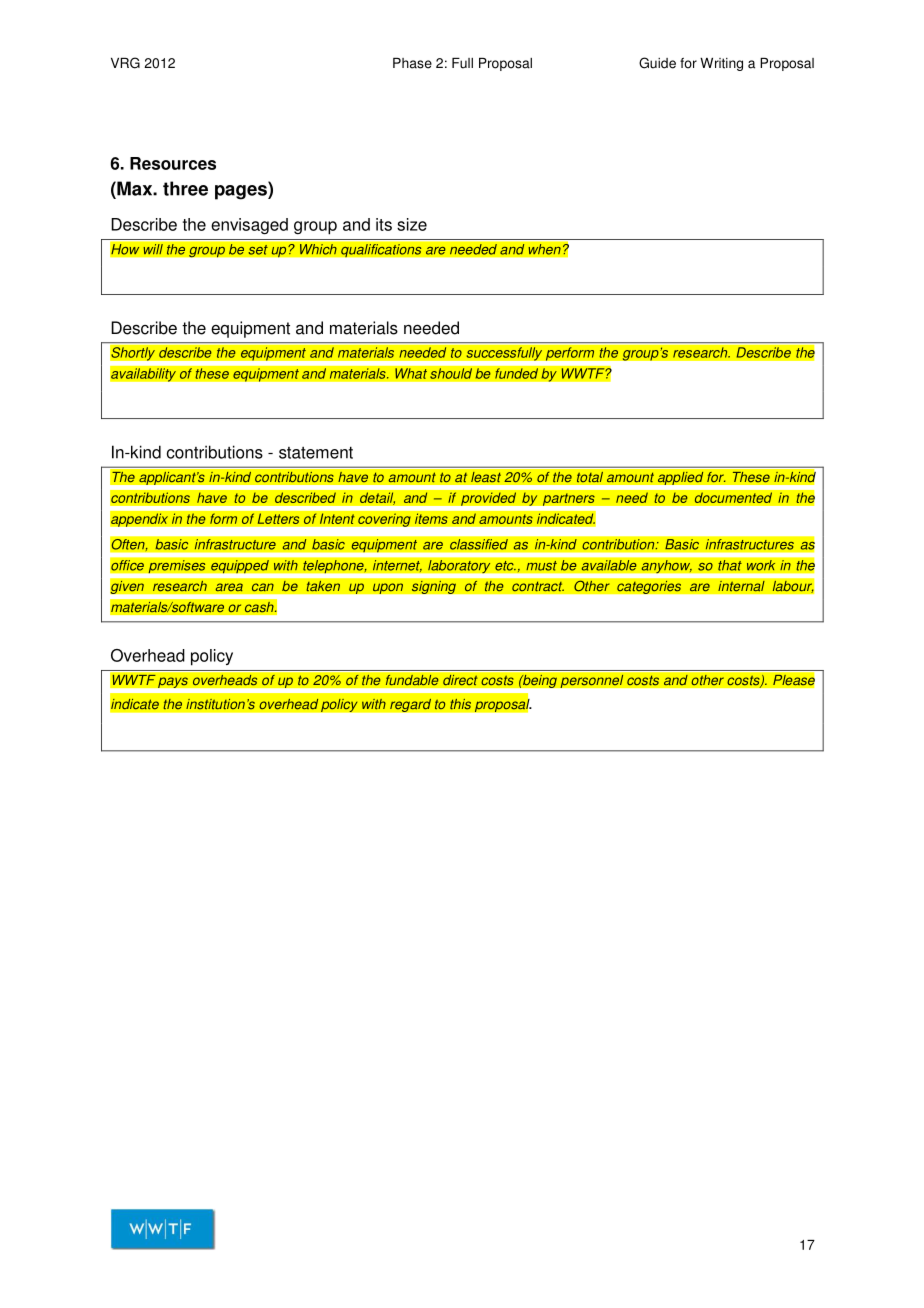 This image has height=1308, width=924. What do you see at coordinates (410, 705) in the image?
I see `regard` at bounding box center [410, 705].
